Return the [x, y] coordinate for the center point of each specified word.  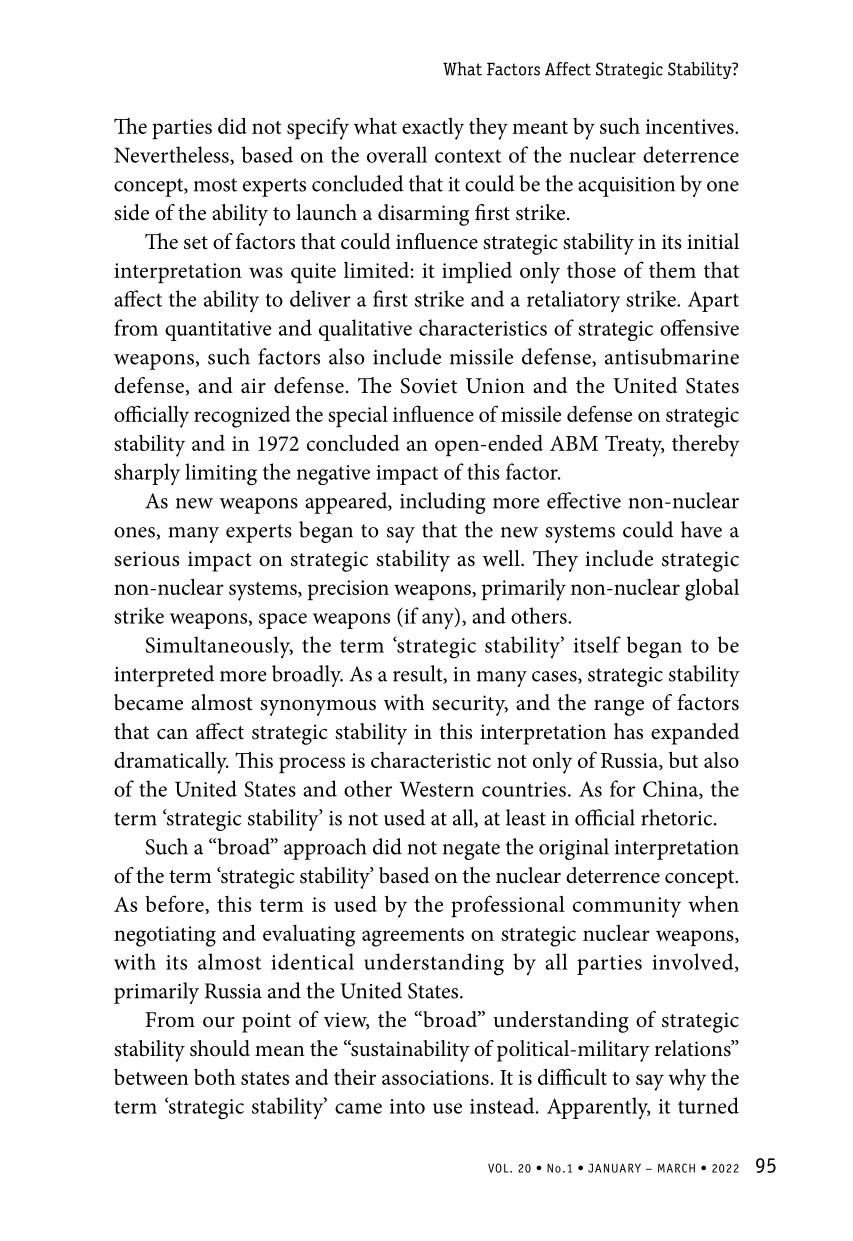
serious [146, 559]
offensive [699, 327]
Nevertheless [172, 155]
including [443, 503]
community [627, 907]
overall [397, 154]
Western [437, 789]
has [628, 731]
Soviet [428, 386]
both [215, 1077]
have [701, 529]
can [172, 734]
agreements [413, 937]
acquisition [626, 187]
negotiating [165, 936]
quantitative [218, 331]
